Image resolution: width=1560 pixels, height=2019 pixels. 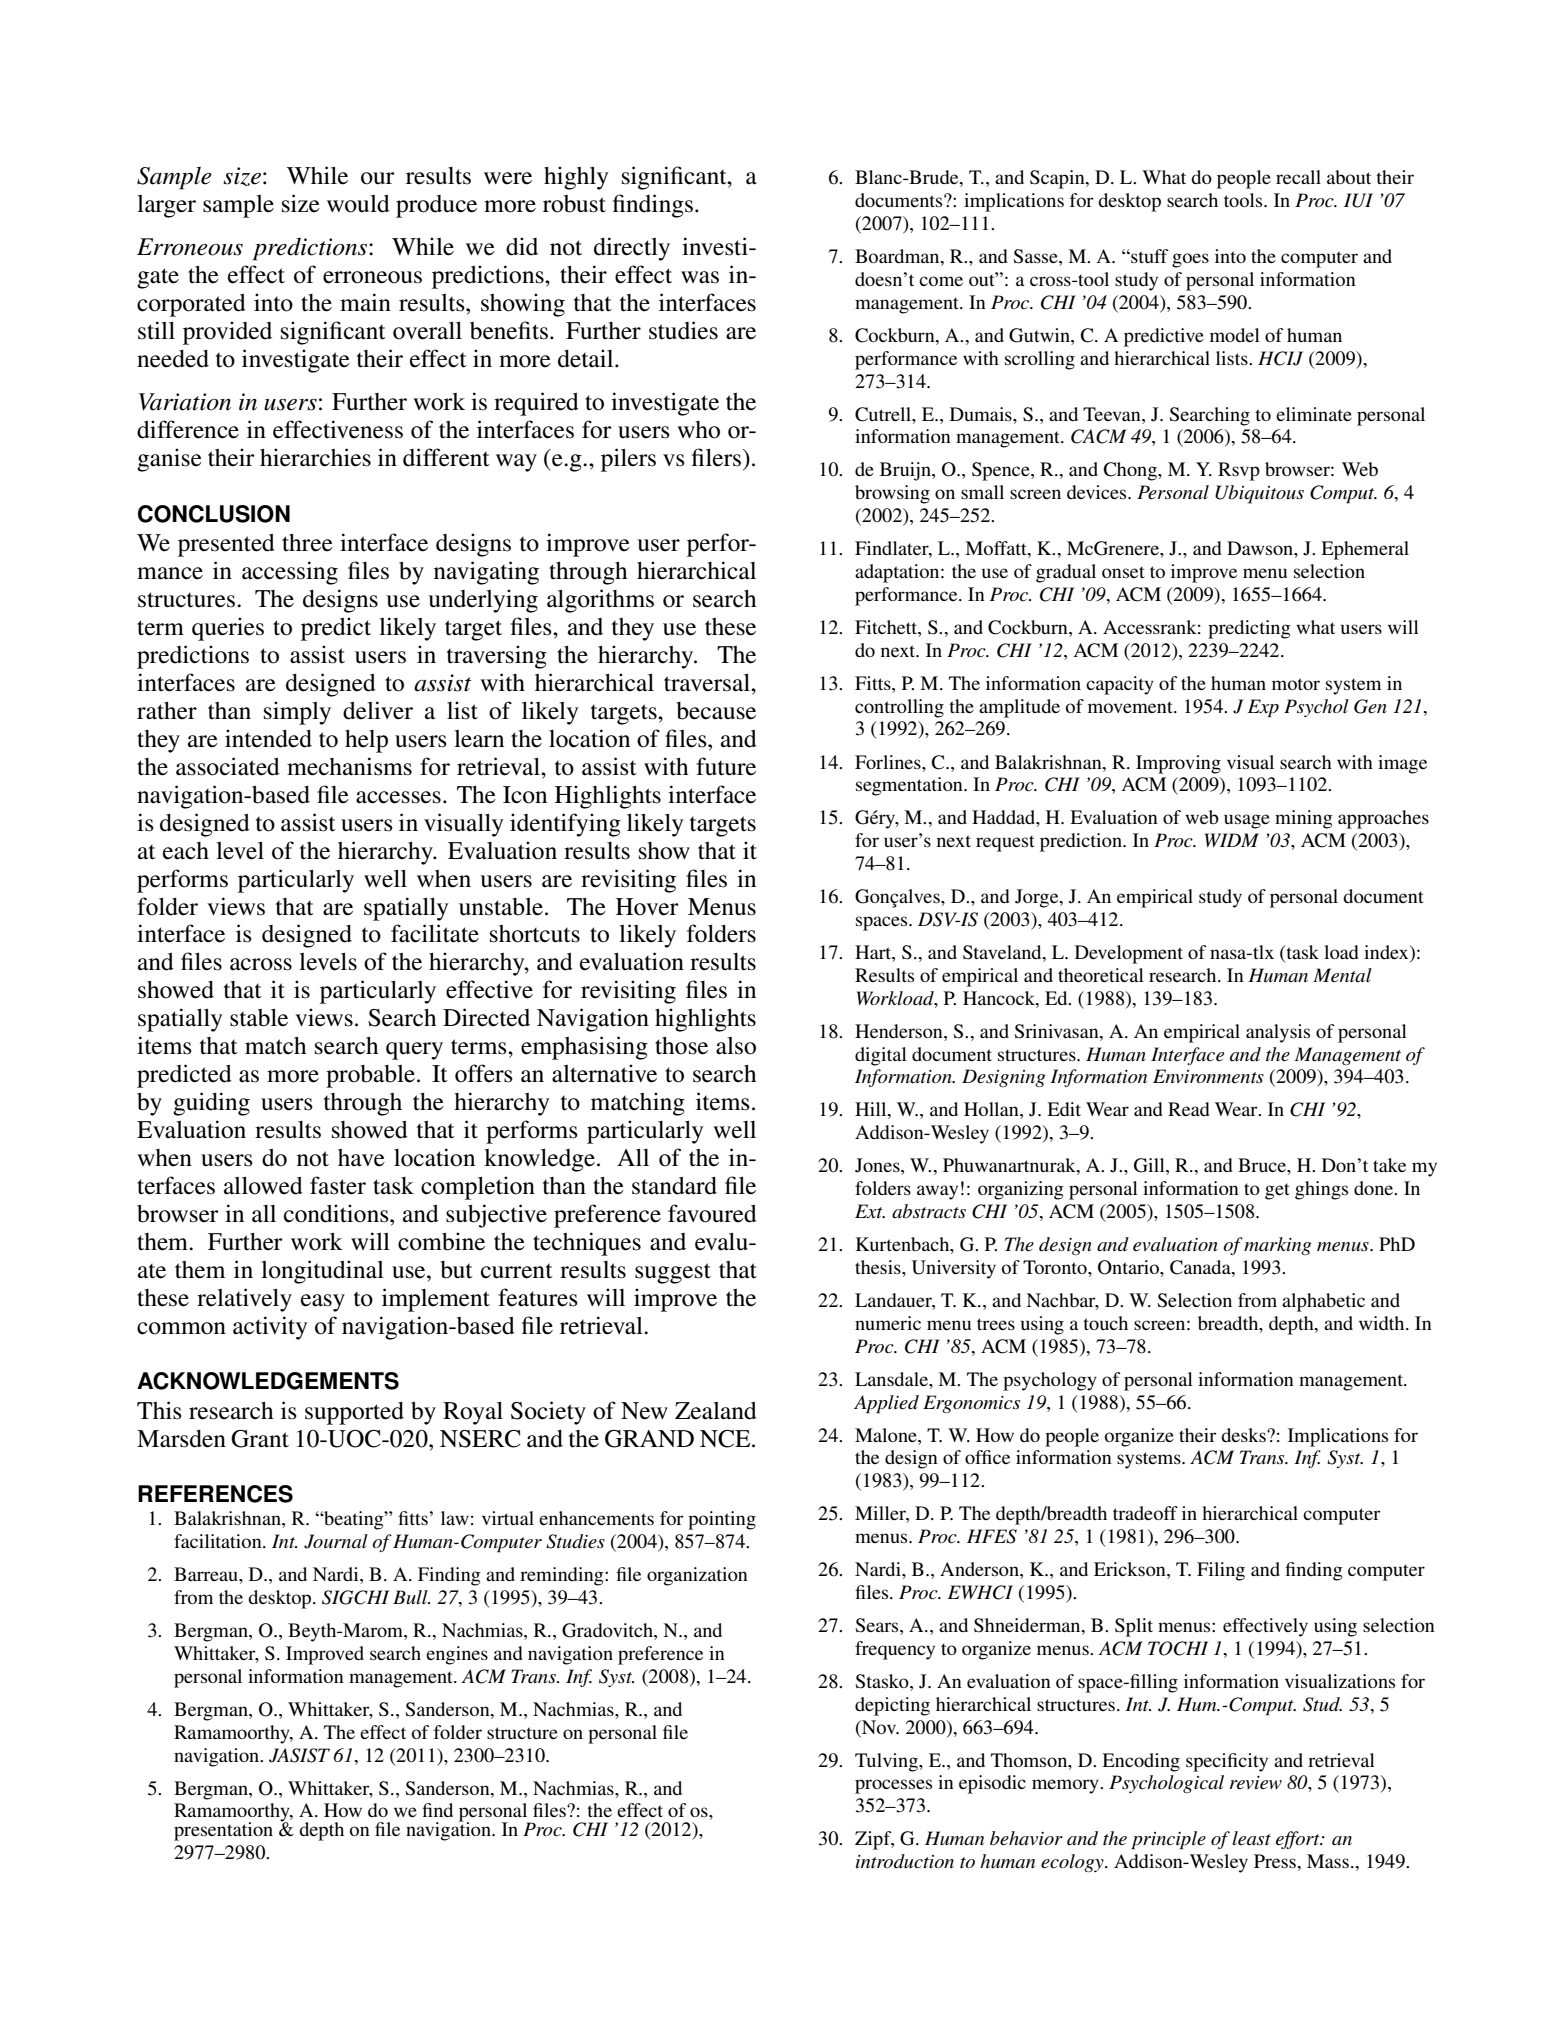 What do you see at coordinates (700, 277) in the screenshot?
I see `was` at bounding box center [700, 277].
